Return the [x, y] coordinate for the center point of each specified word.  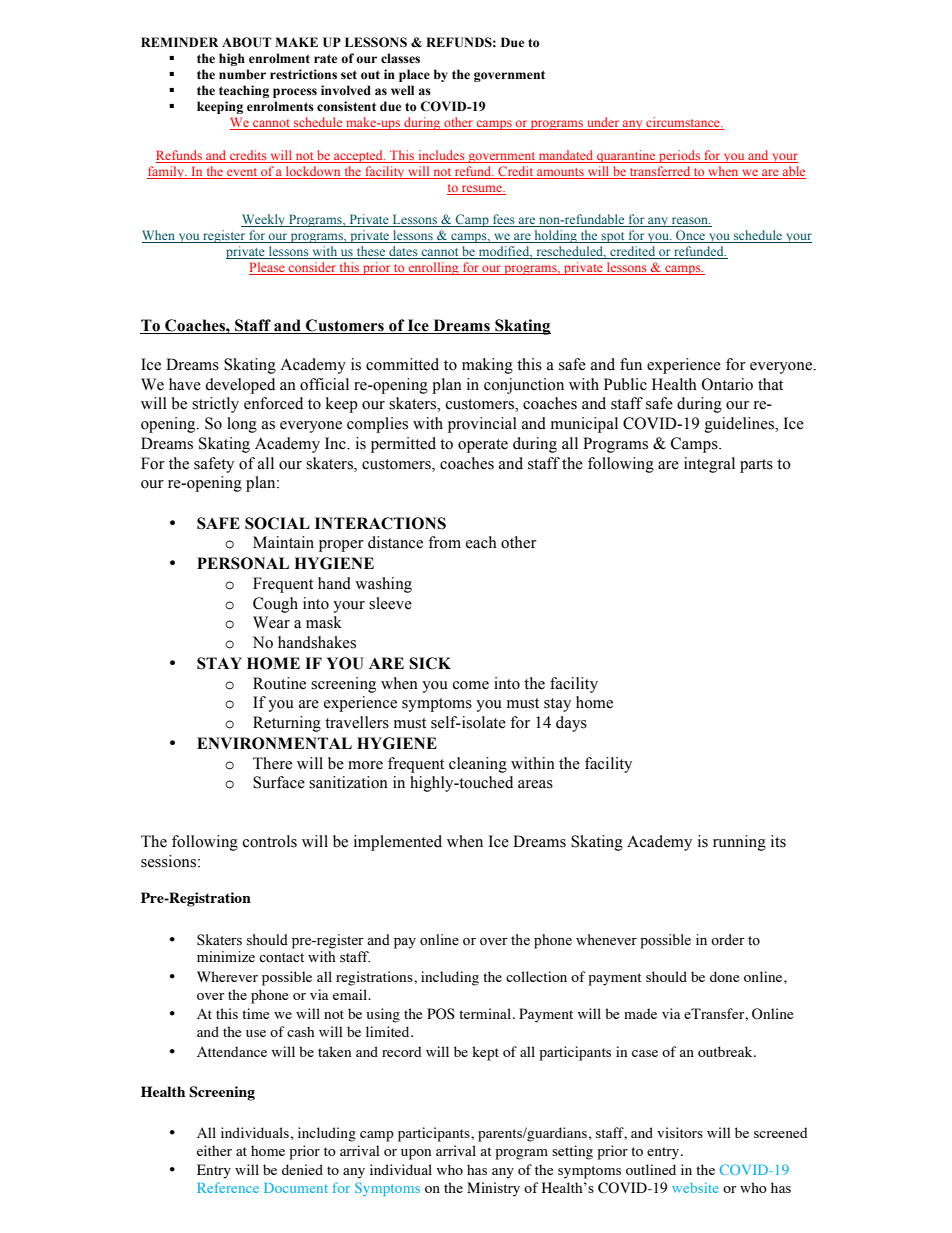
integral [709, 465]
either [214, 1150]
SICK [430, 663]
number [242, 74]
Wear [271, 622]
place [414, 75]
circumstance [683, 123]
